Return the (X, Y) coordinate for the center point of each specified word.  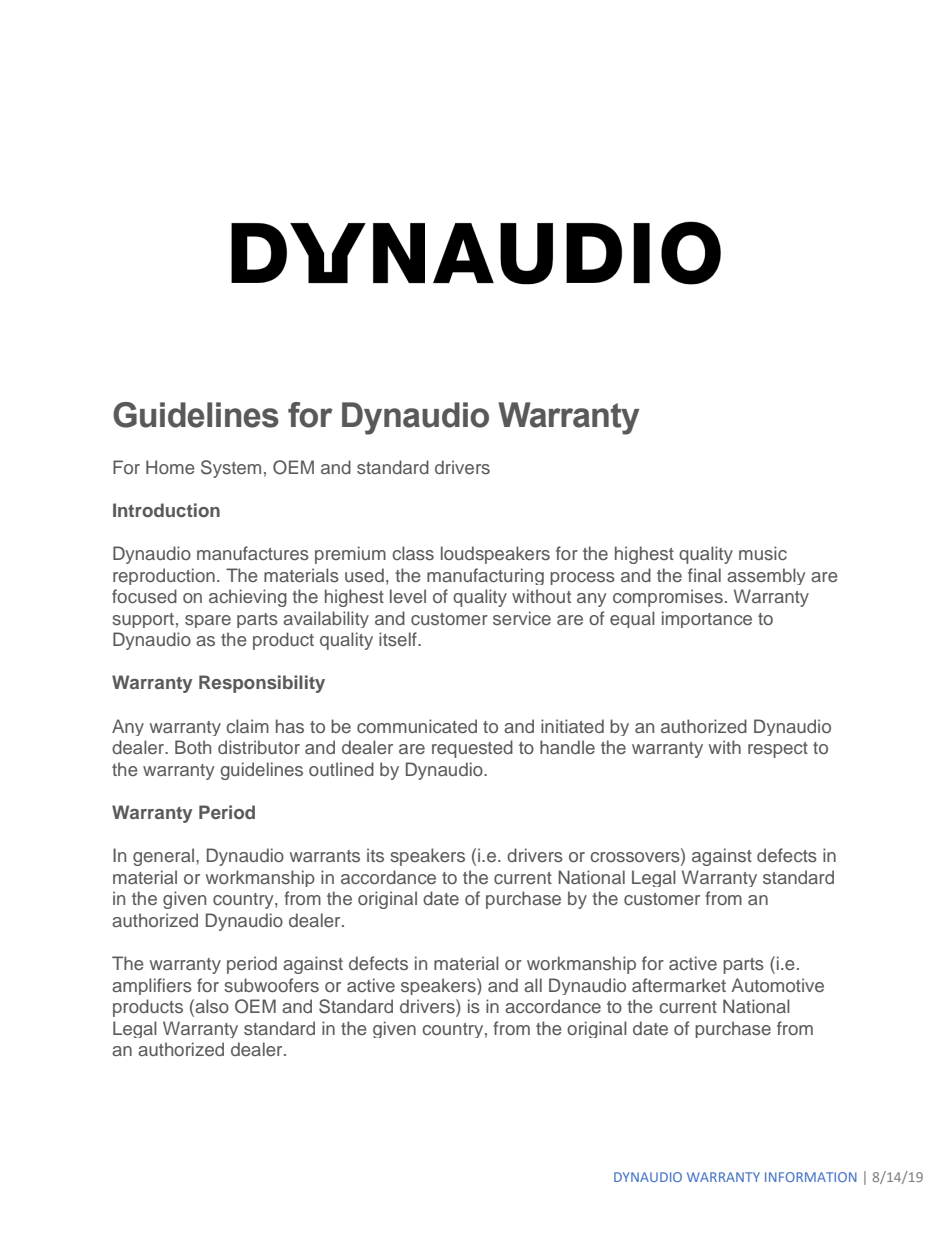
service (522, 618)
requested (472, 749)
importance (707, 619)
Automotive (777, 985)
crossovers (636, 857)
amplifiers (152, 986)
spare (208, 621)
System (231, 469)
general (163, 857)
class (413, 553)
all (533, 985)
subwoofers (271, 985)
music (763, 553)
